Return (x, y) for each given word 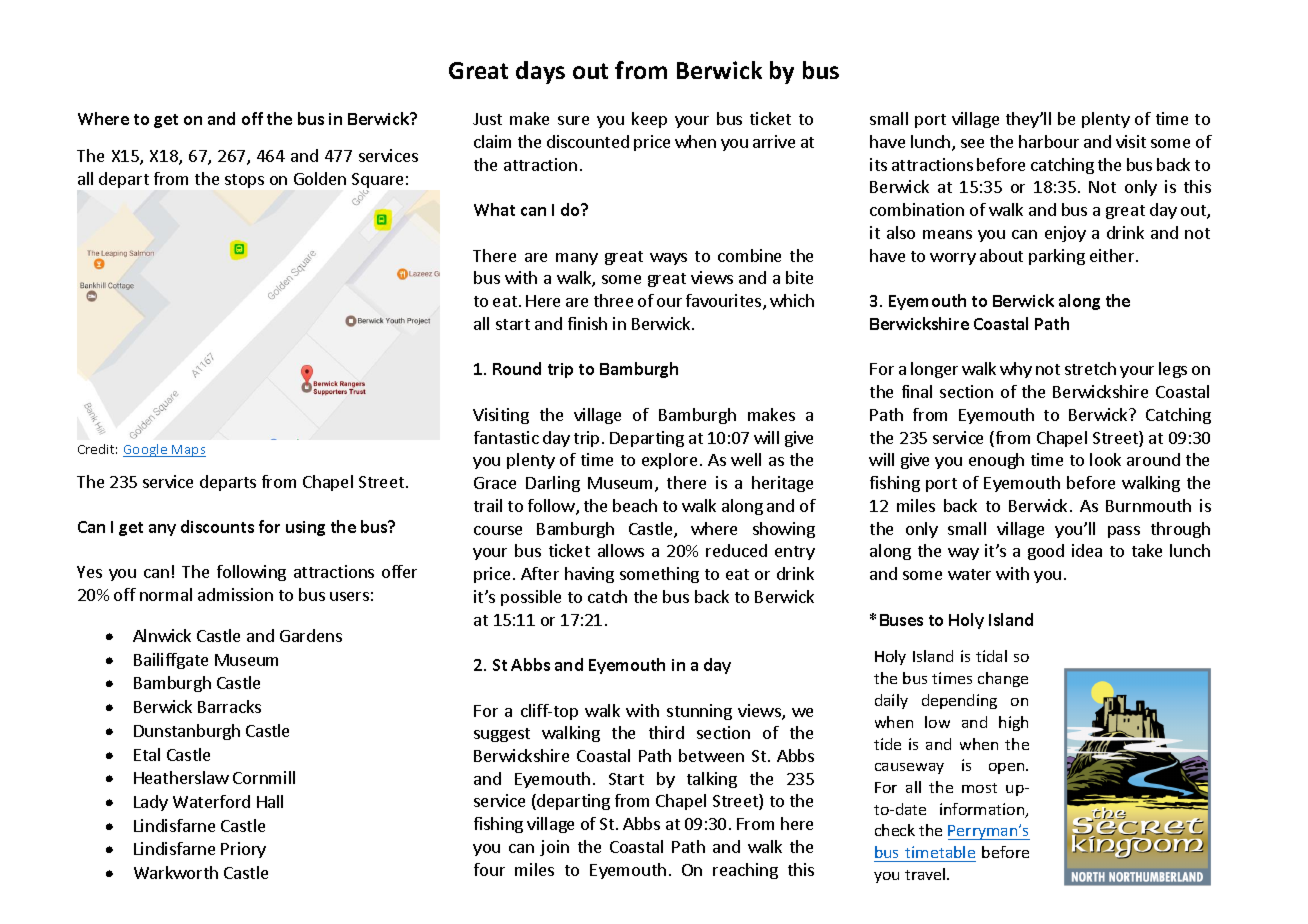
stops (244, 181)
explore (669, 461)
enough (996, 461)
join (554, 848)
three (613, 300)
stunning (699, 712)
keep (649, 120)
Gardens (311, 635)
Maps (188, 451)
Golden (320, 178)
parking (1057, 257)
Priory (243, 850)
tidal (991, 656)
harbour (1049, 141)
